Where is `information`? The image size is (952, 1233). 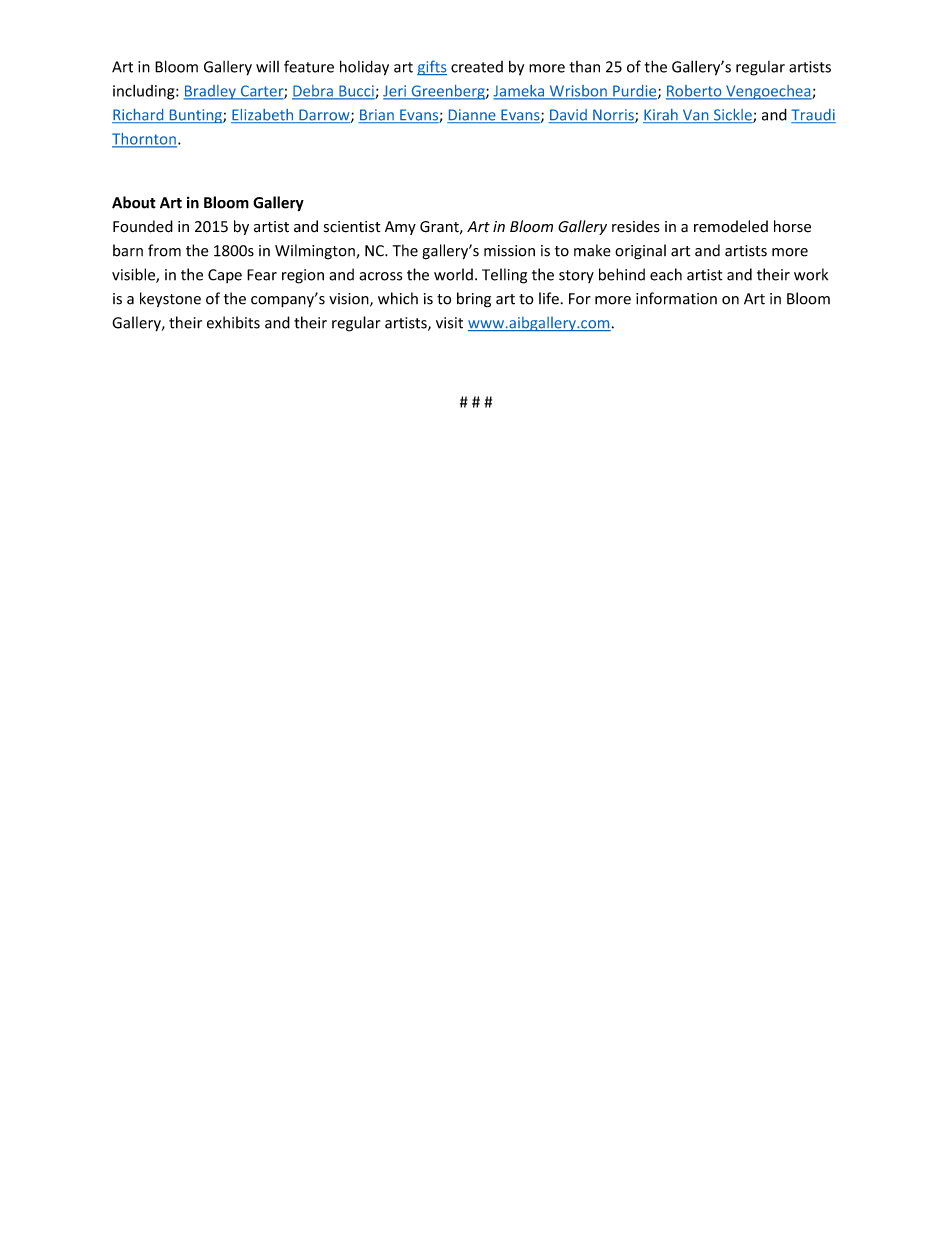
information is located at coordinates (676, 298).
